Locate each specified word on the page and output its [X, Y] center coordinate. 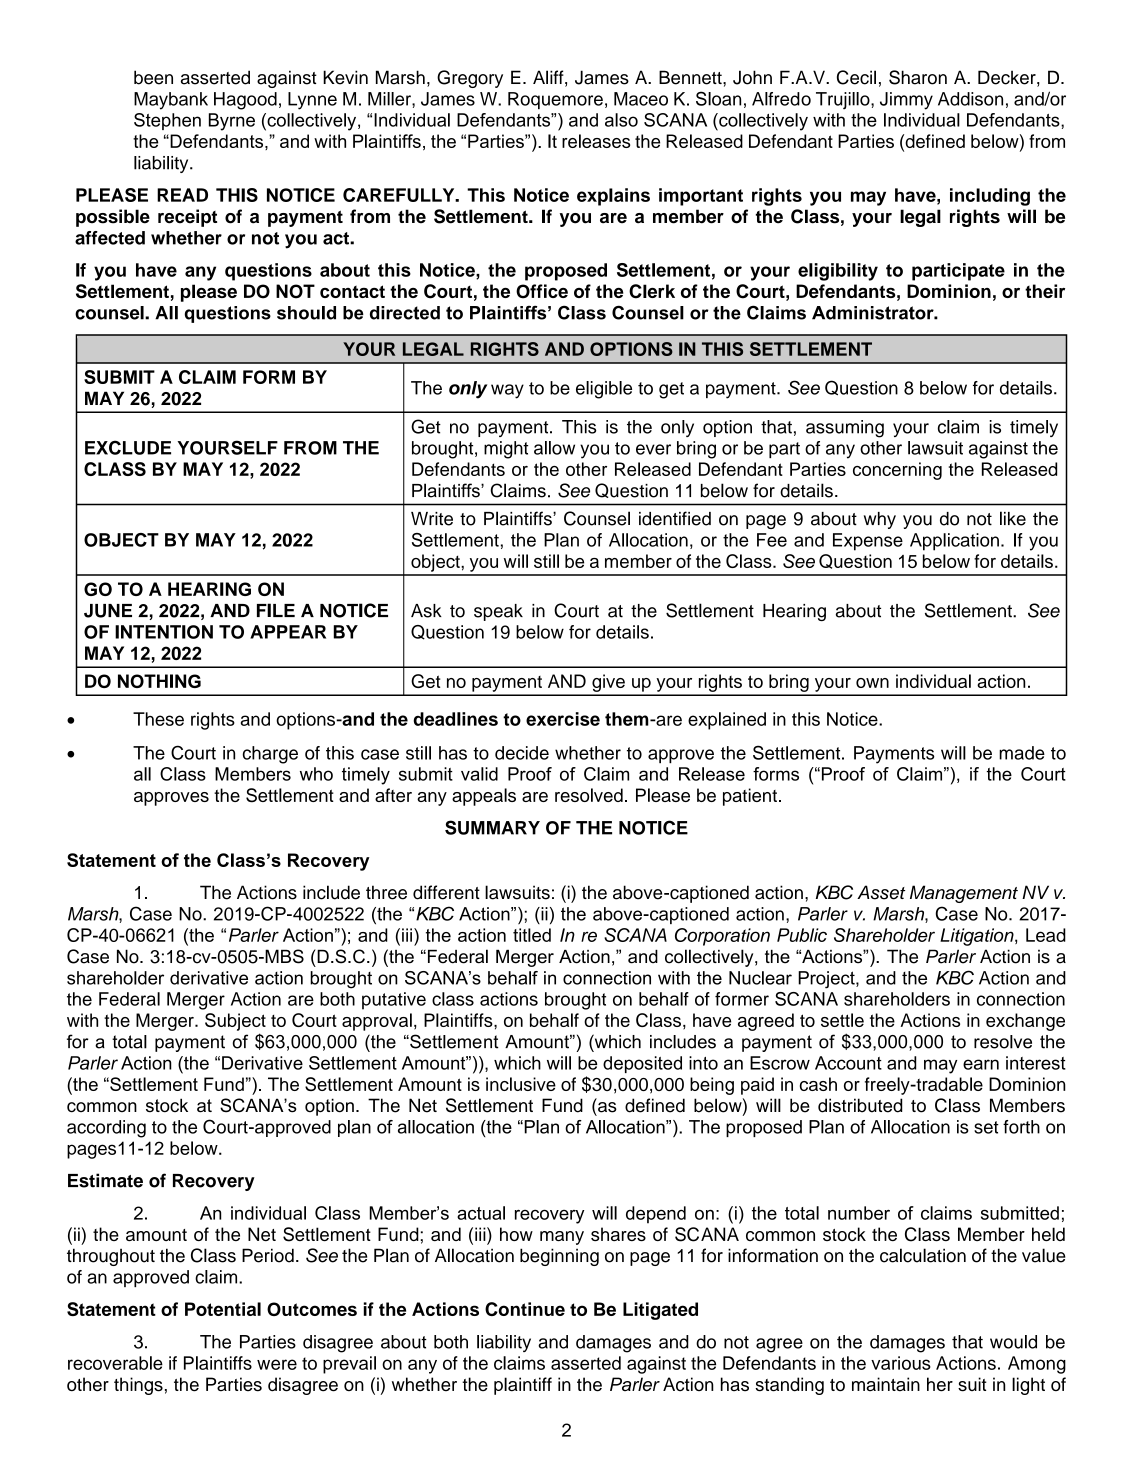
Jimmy [906, 101]
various [901, 1363]
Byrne [232, 122]
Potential [223, 1309]
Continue [525, 1309]
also [621, 120]
